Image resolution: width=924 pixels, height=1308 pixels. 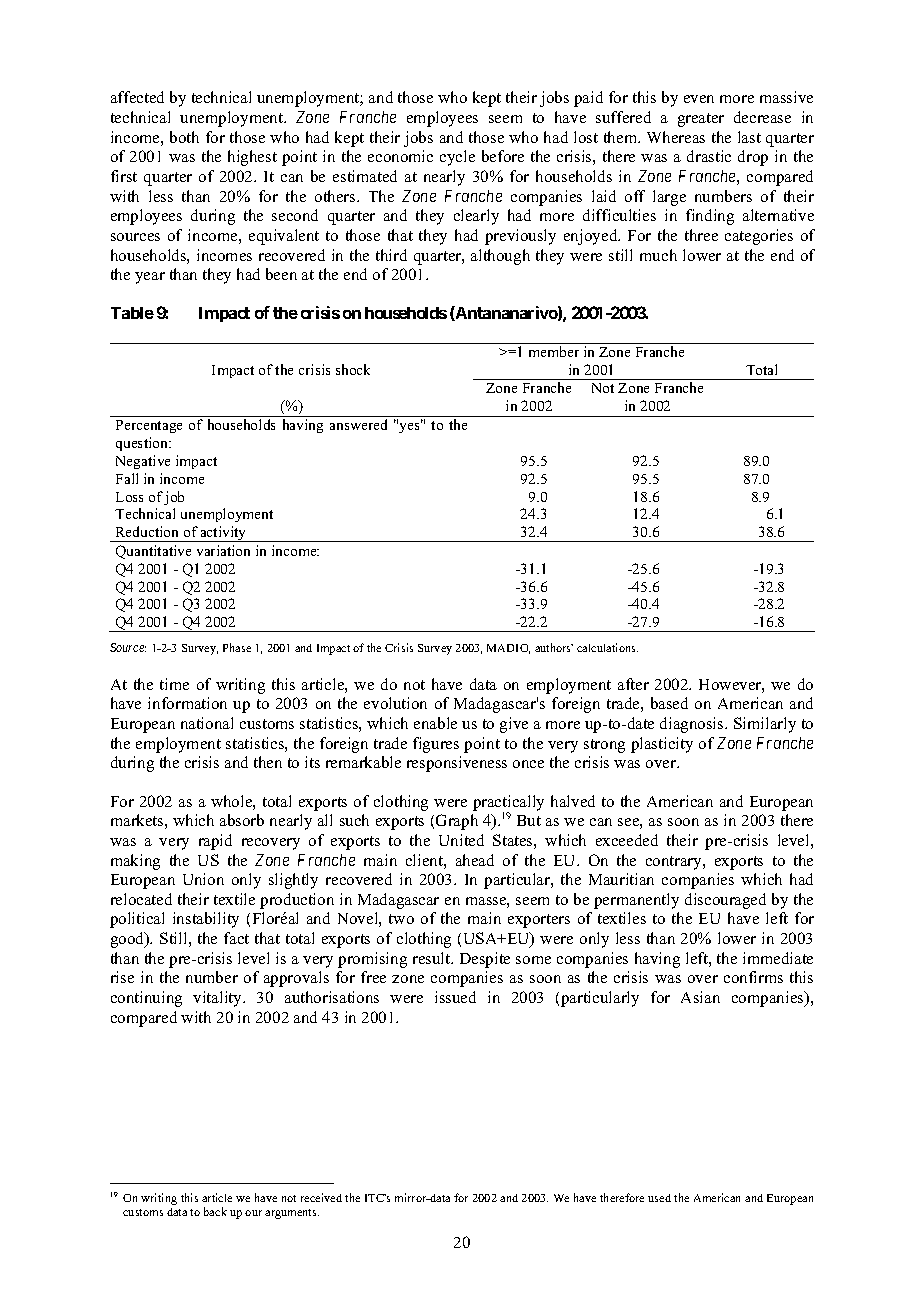 What do you see at coordinates (237, 647) in the screenshot?
I see `Phase` at bounding box center [237, 647].
